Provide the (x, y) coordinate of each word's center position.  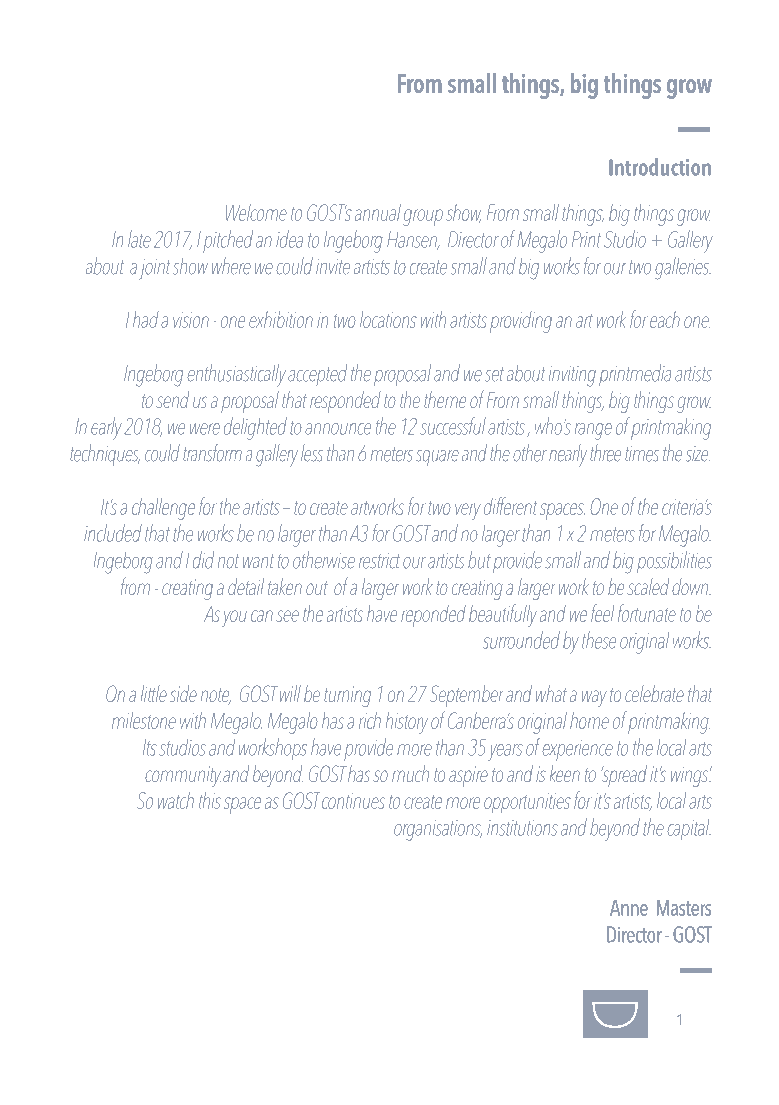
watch (176, 800)
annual (378, 212)
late (139, 239)
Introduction (660, 167)
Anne (629, 908)
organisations (438, 830)
